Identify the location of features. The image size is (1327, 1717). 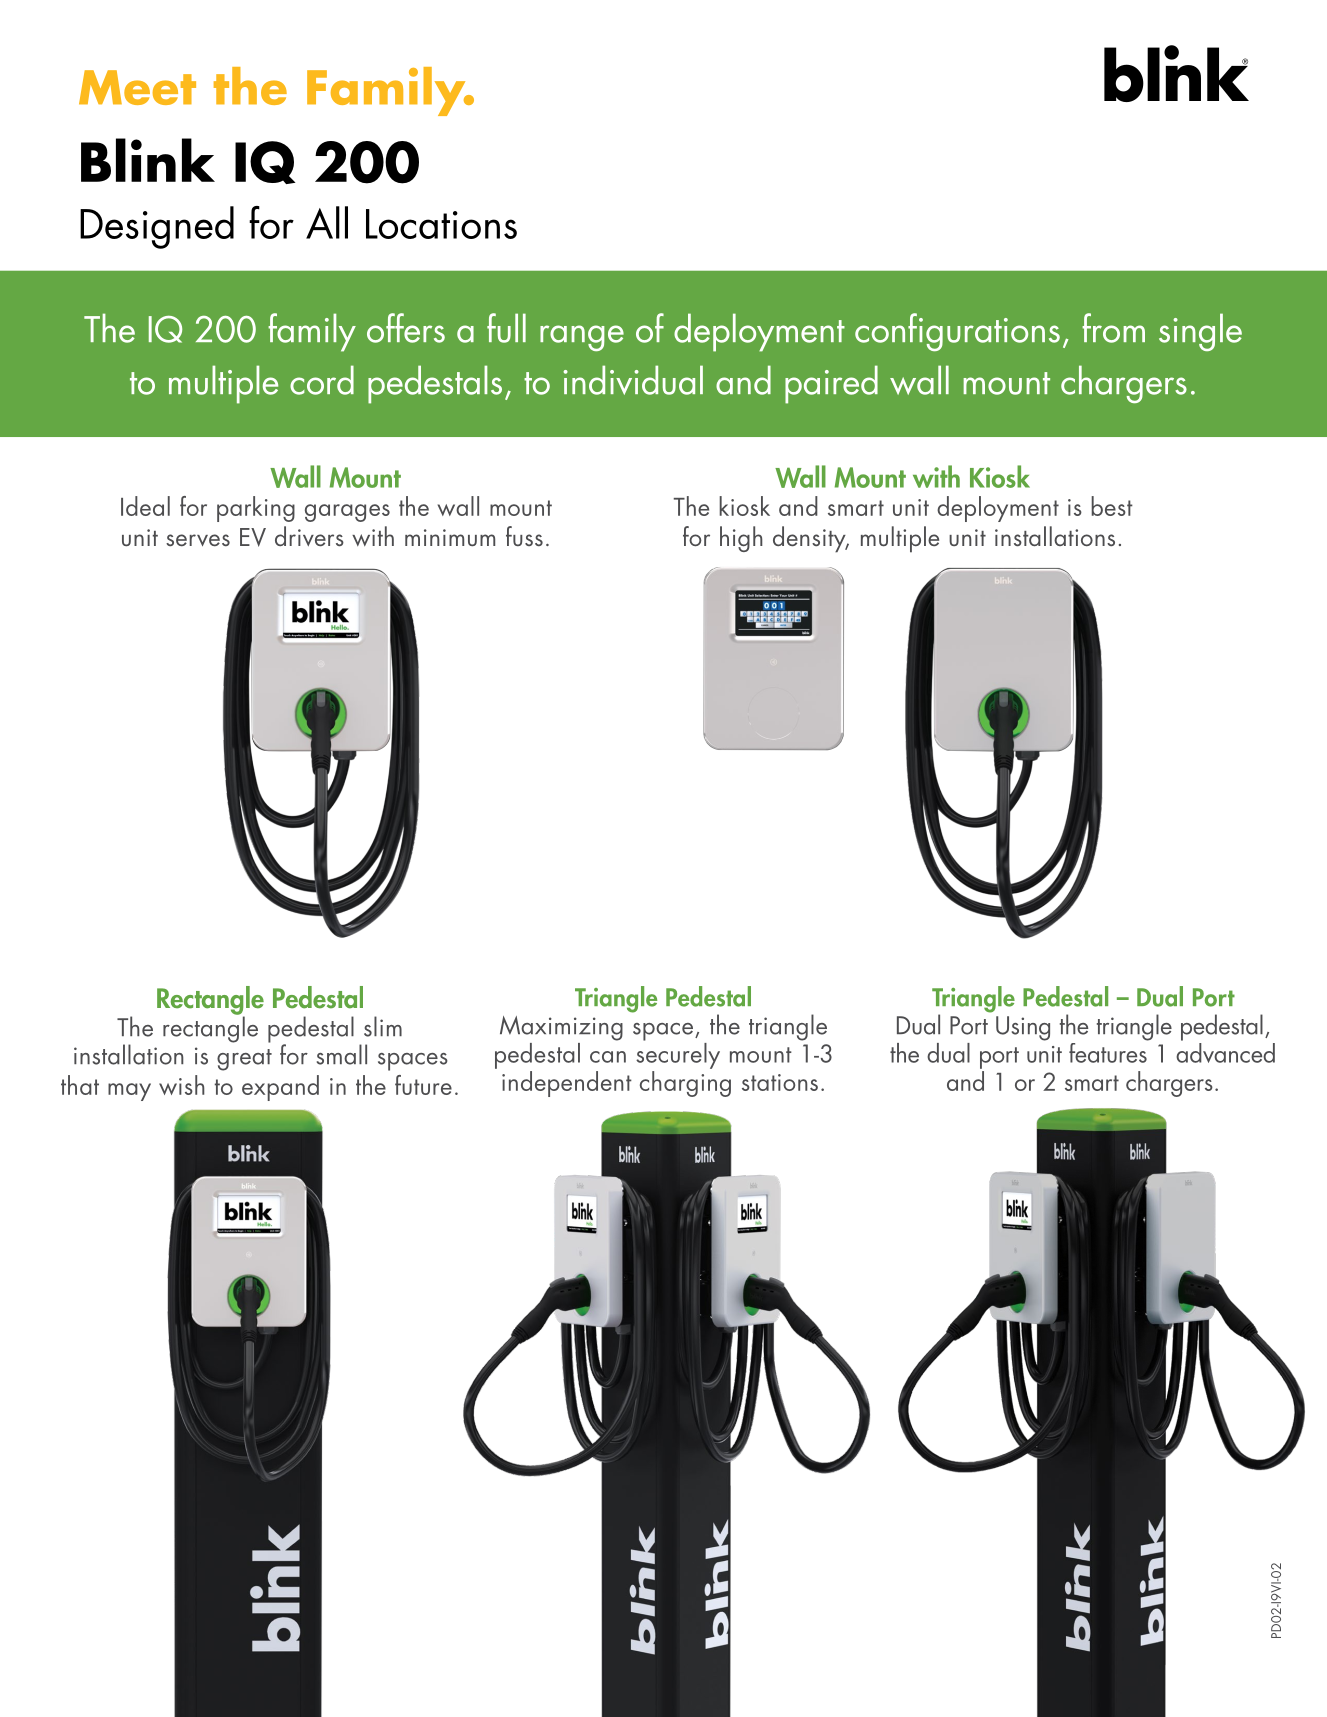
(1109, 1051).
